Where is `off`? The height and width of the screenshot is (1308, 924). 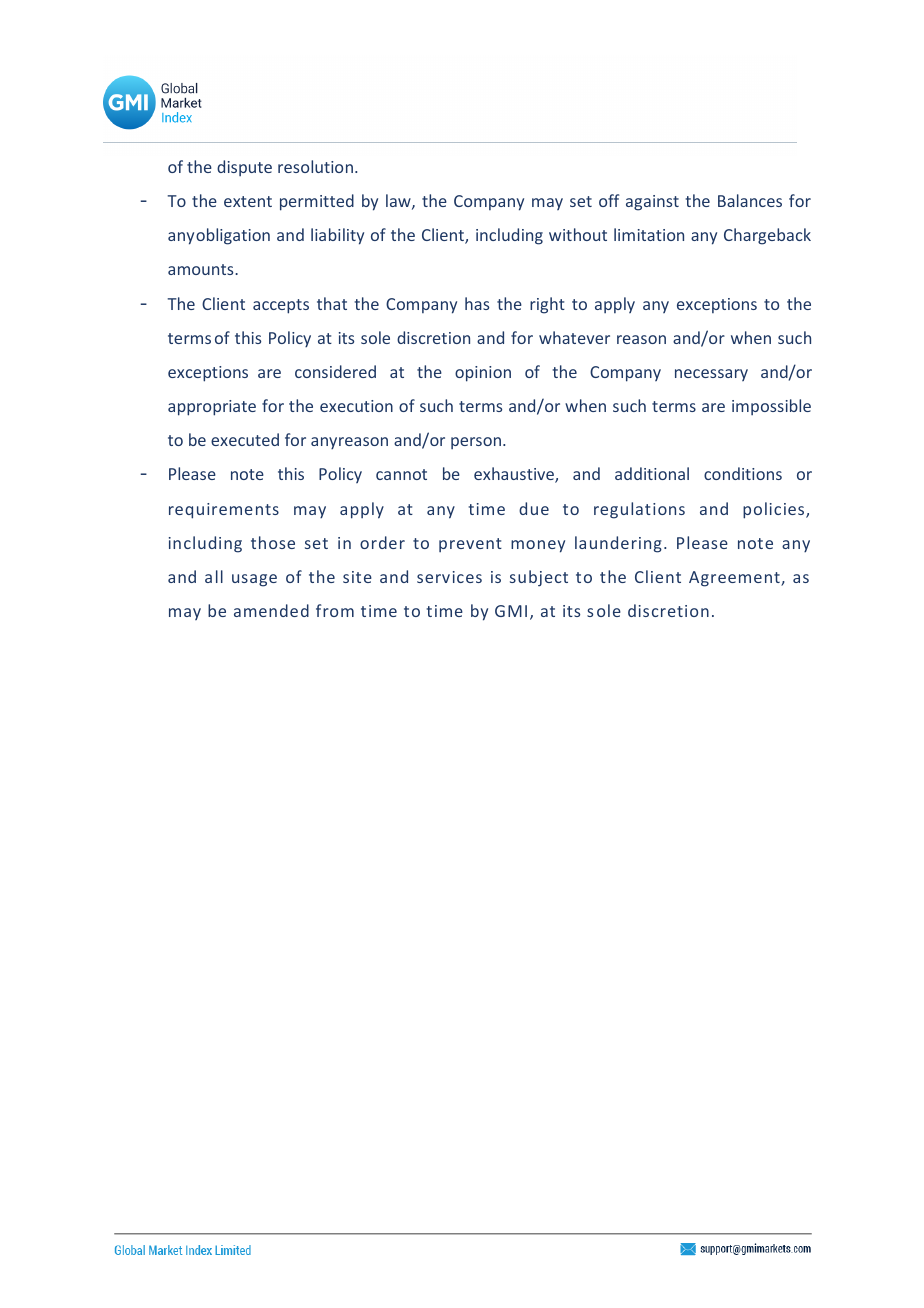 off is located at coordinates (609, 200).
